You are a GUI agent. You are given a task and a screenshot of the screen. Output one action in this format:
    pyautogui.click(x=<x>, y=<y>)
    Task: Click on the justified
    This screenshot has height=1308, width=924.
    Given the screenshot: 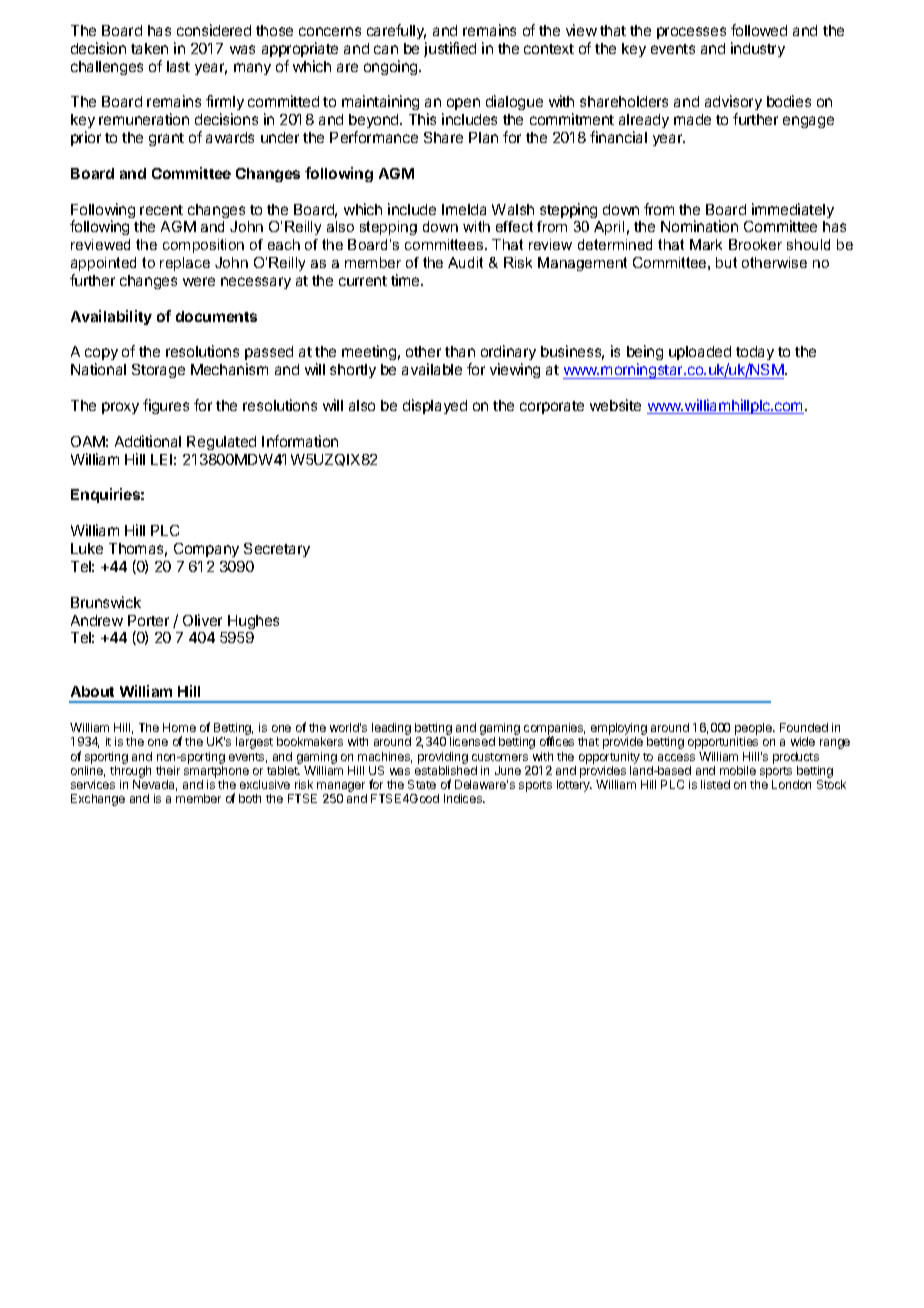 What is the action you would take?
    pyautogui.click(x=450, y=49)
